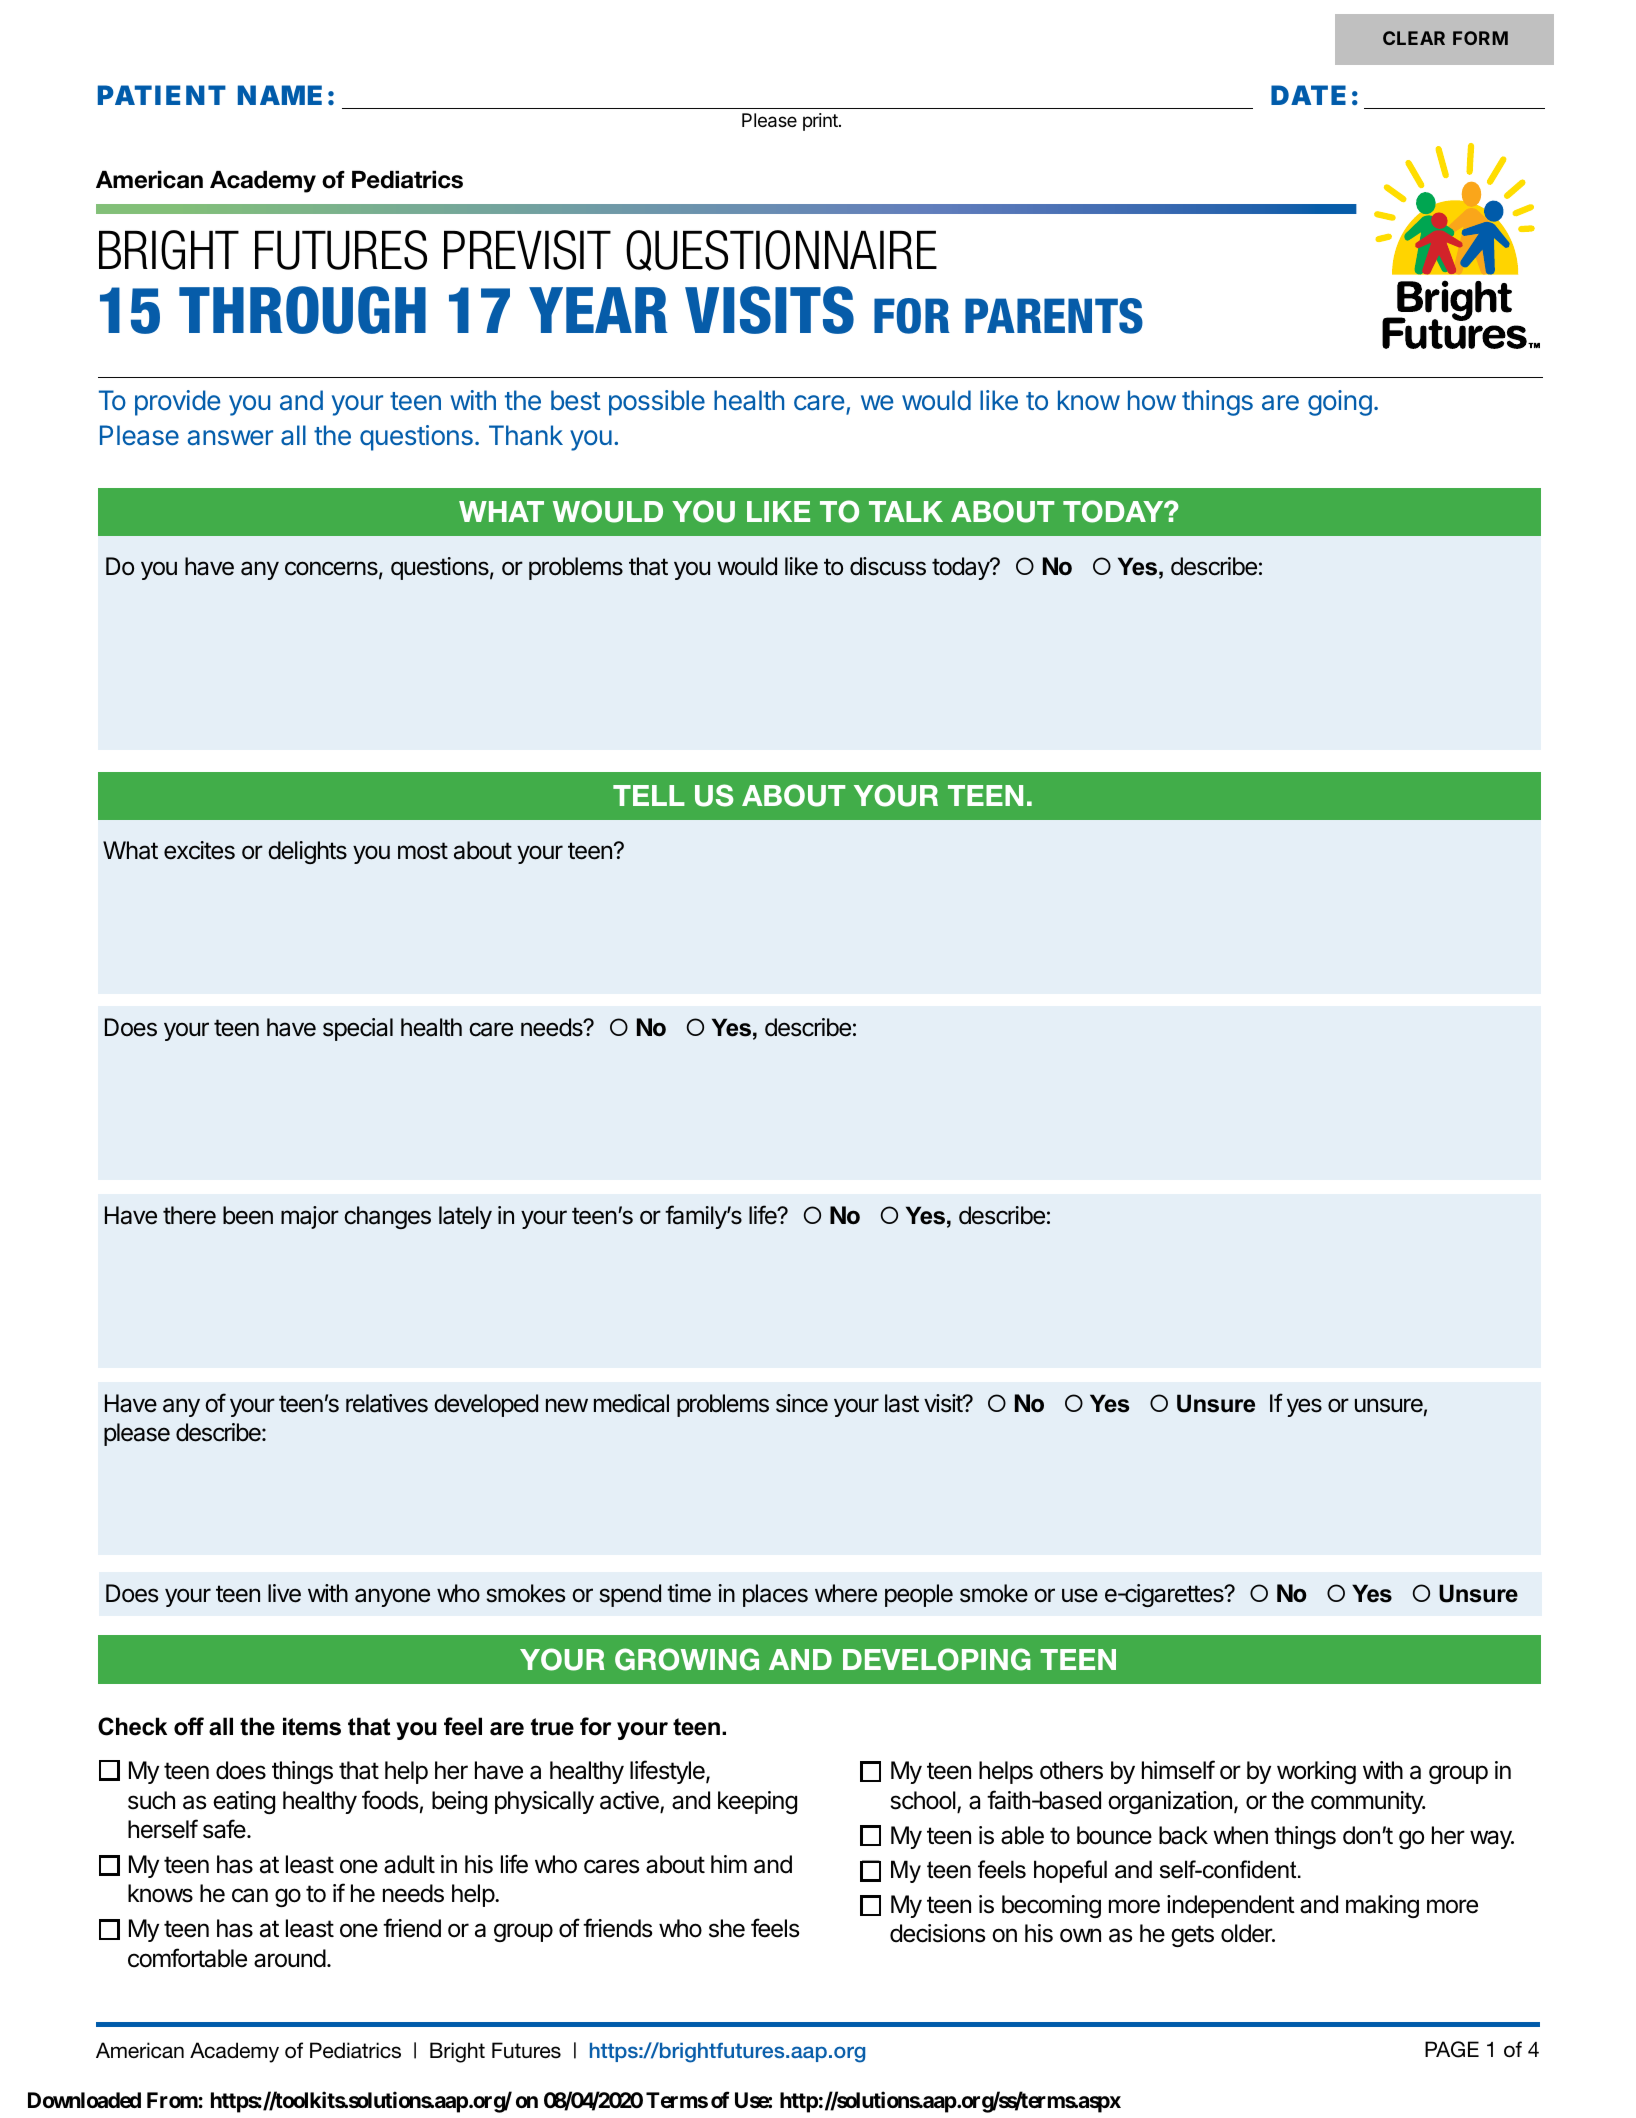 This screenshot has width=1636, height=2118. Describe the element at coordinates (1452, 2049) in the screenshot. I see `PAGE` at that location.
